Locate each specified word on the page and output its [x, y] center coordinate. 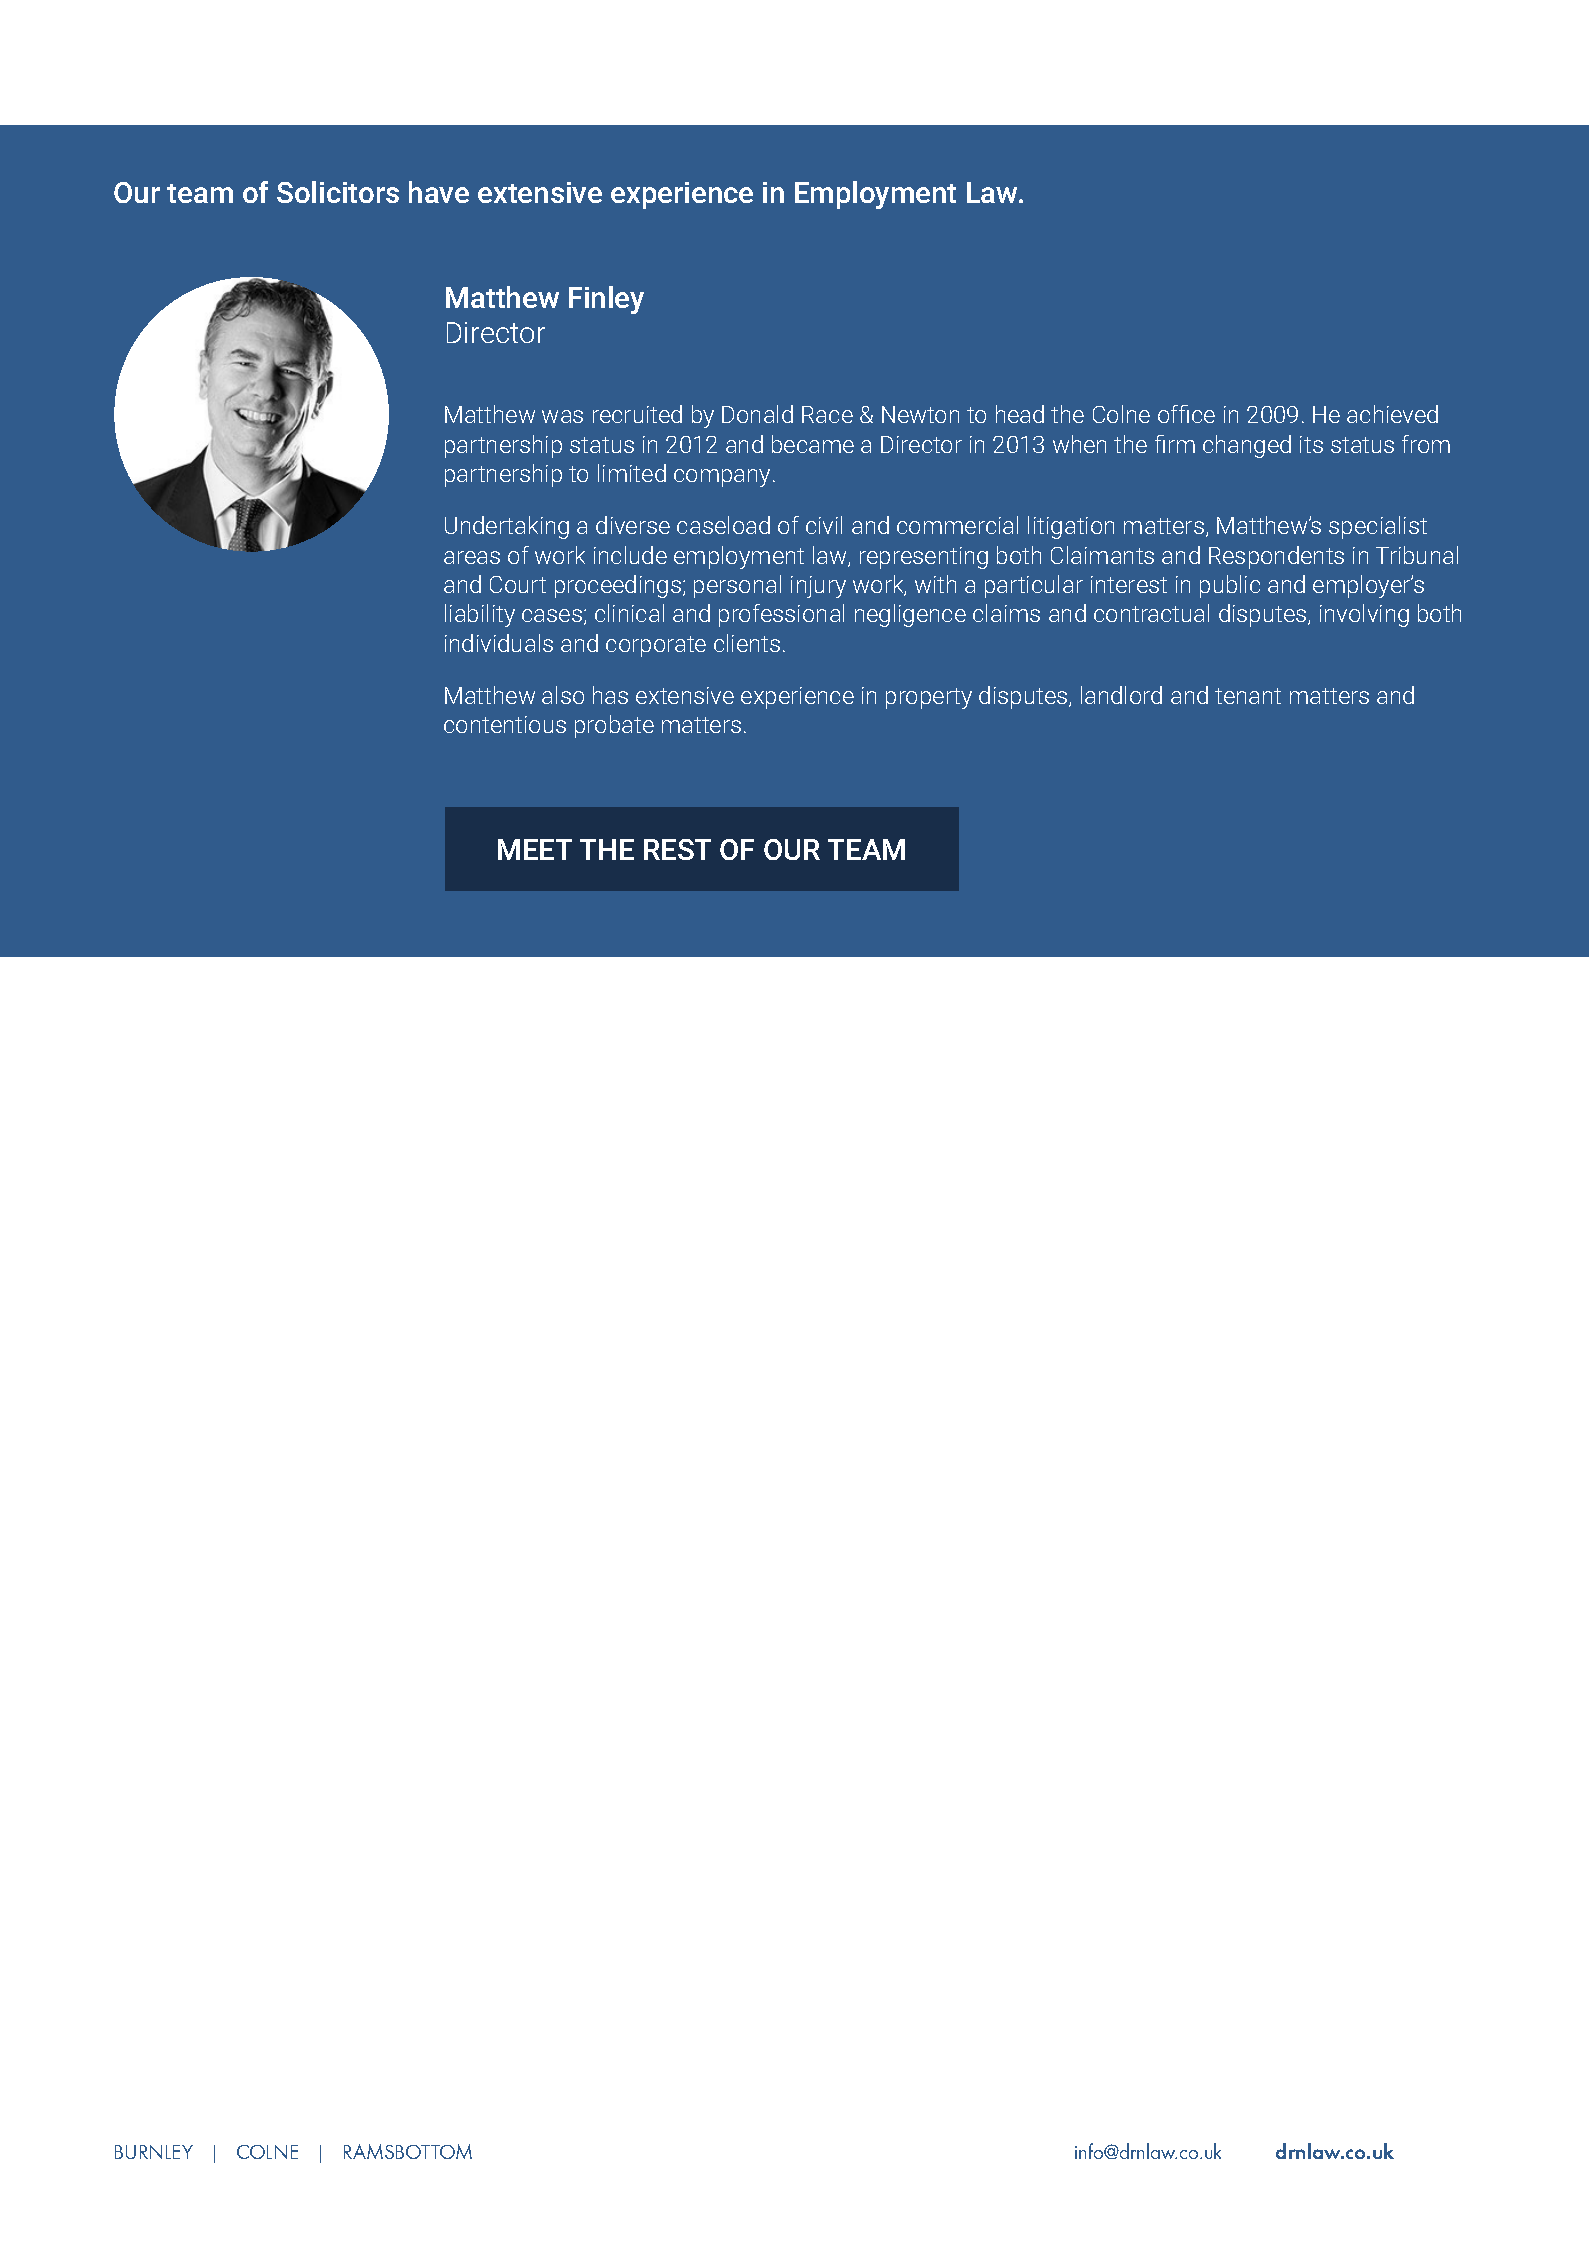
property [929, 698]
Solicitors [338, 192]
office [1186, 414]
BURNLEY [154, 2152]
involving [1364, 615]
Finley [606, 300]
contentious [505, 724]
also [563, 695]
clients [747, 643]
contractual [1151, 613]
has [610, 695]
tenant [1248, 696]
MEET [535, 849]
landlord [1121, 695]
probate [614, 726]
